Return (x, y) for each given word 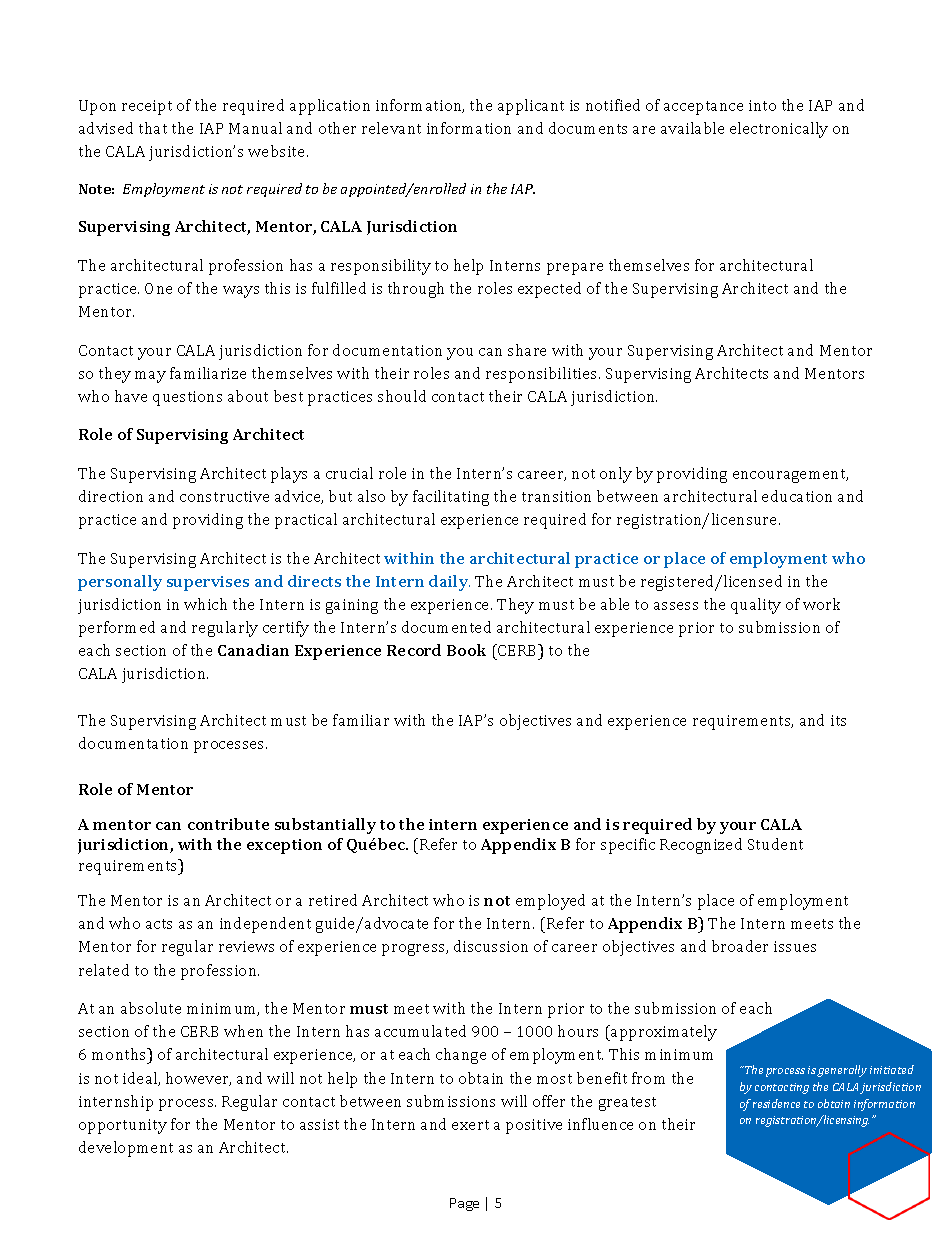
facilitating (451, 498)
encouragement (790, 476)
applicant (531, 107)
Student (775, 844)
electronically (779, 130)
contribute (228, 824)
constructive (224, 496)
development (126, 1149)
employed (550, 902)
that (153, 128)
